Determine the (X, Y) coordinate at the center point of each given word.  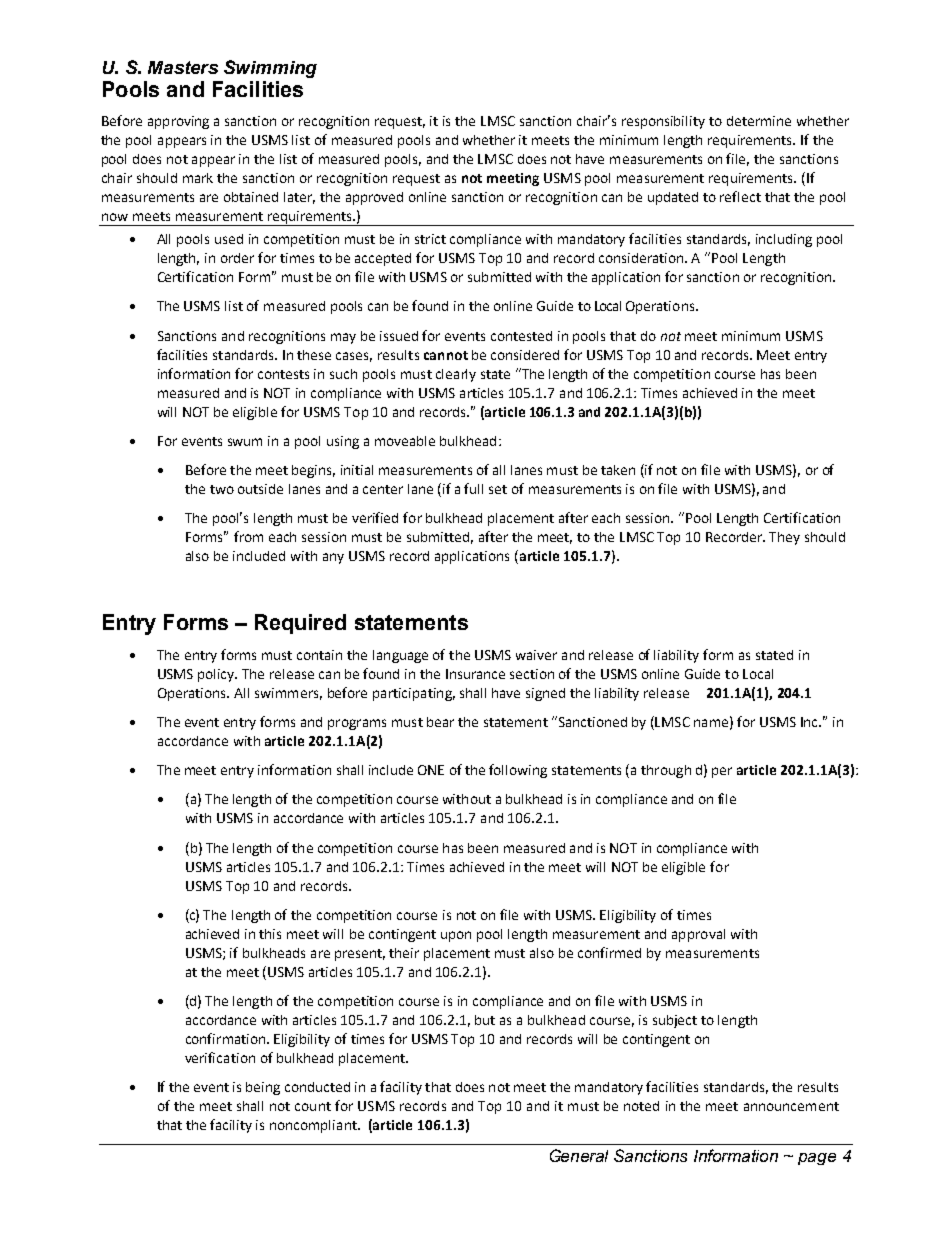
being (263, 1088)
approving (178, 122)
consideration (642, 258)
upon (456, 936)
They (784, 538)
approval (698, 935)
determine (759, 121)
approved (374, 198)
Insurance (475, 674)
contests (283, 374)
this (270, 934)
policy (217, 675)
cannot (446, 355)
